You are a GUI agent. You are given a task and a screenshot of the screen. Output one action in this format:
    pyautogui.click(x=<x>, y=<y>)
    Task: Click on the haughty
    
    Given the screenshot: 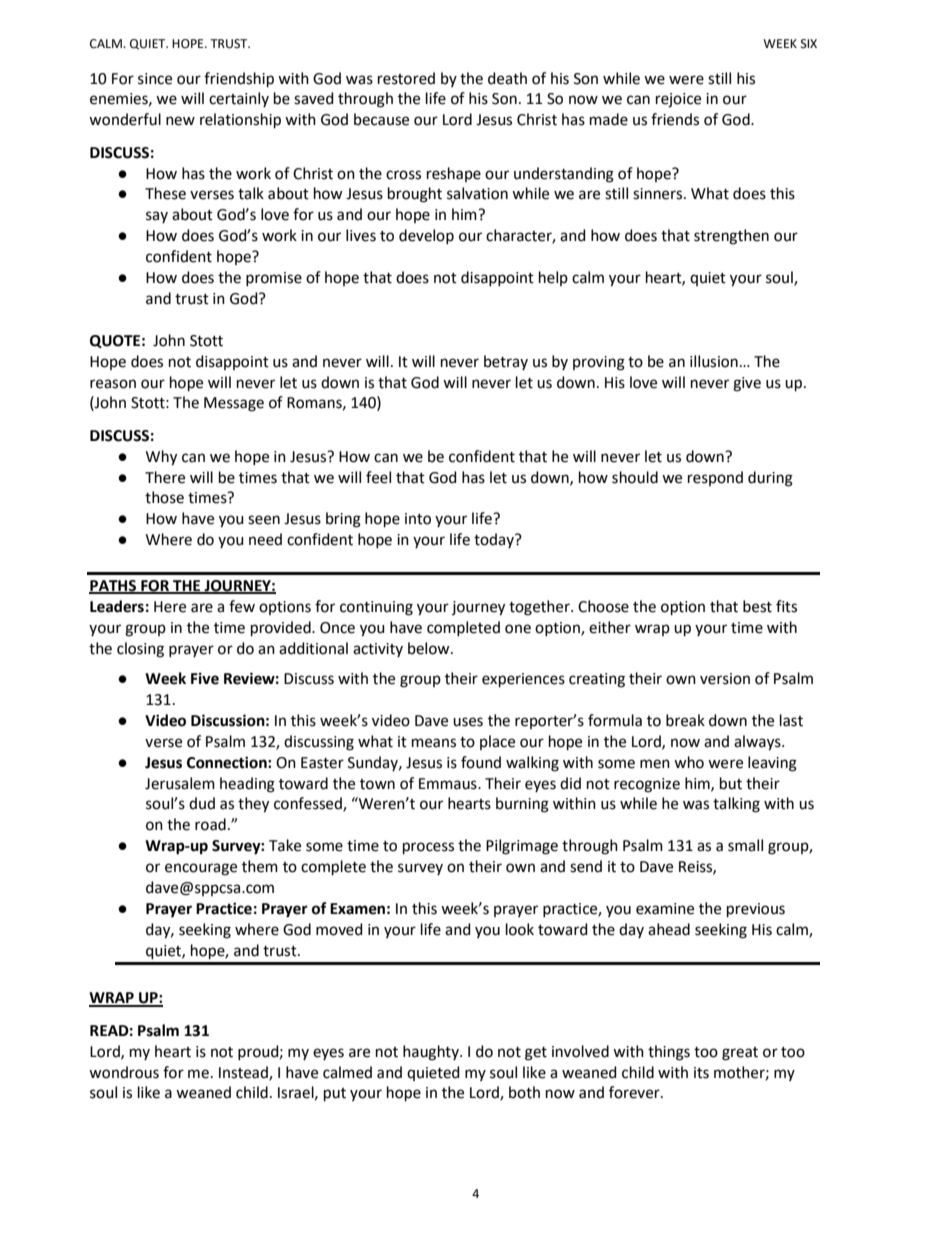 What is the action you would take?
    pyautogui.click(x=432, y=1053)
